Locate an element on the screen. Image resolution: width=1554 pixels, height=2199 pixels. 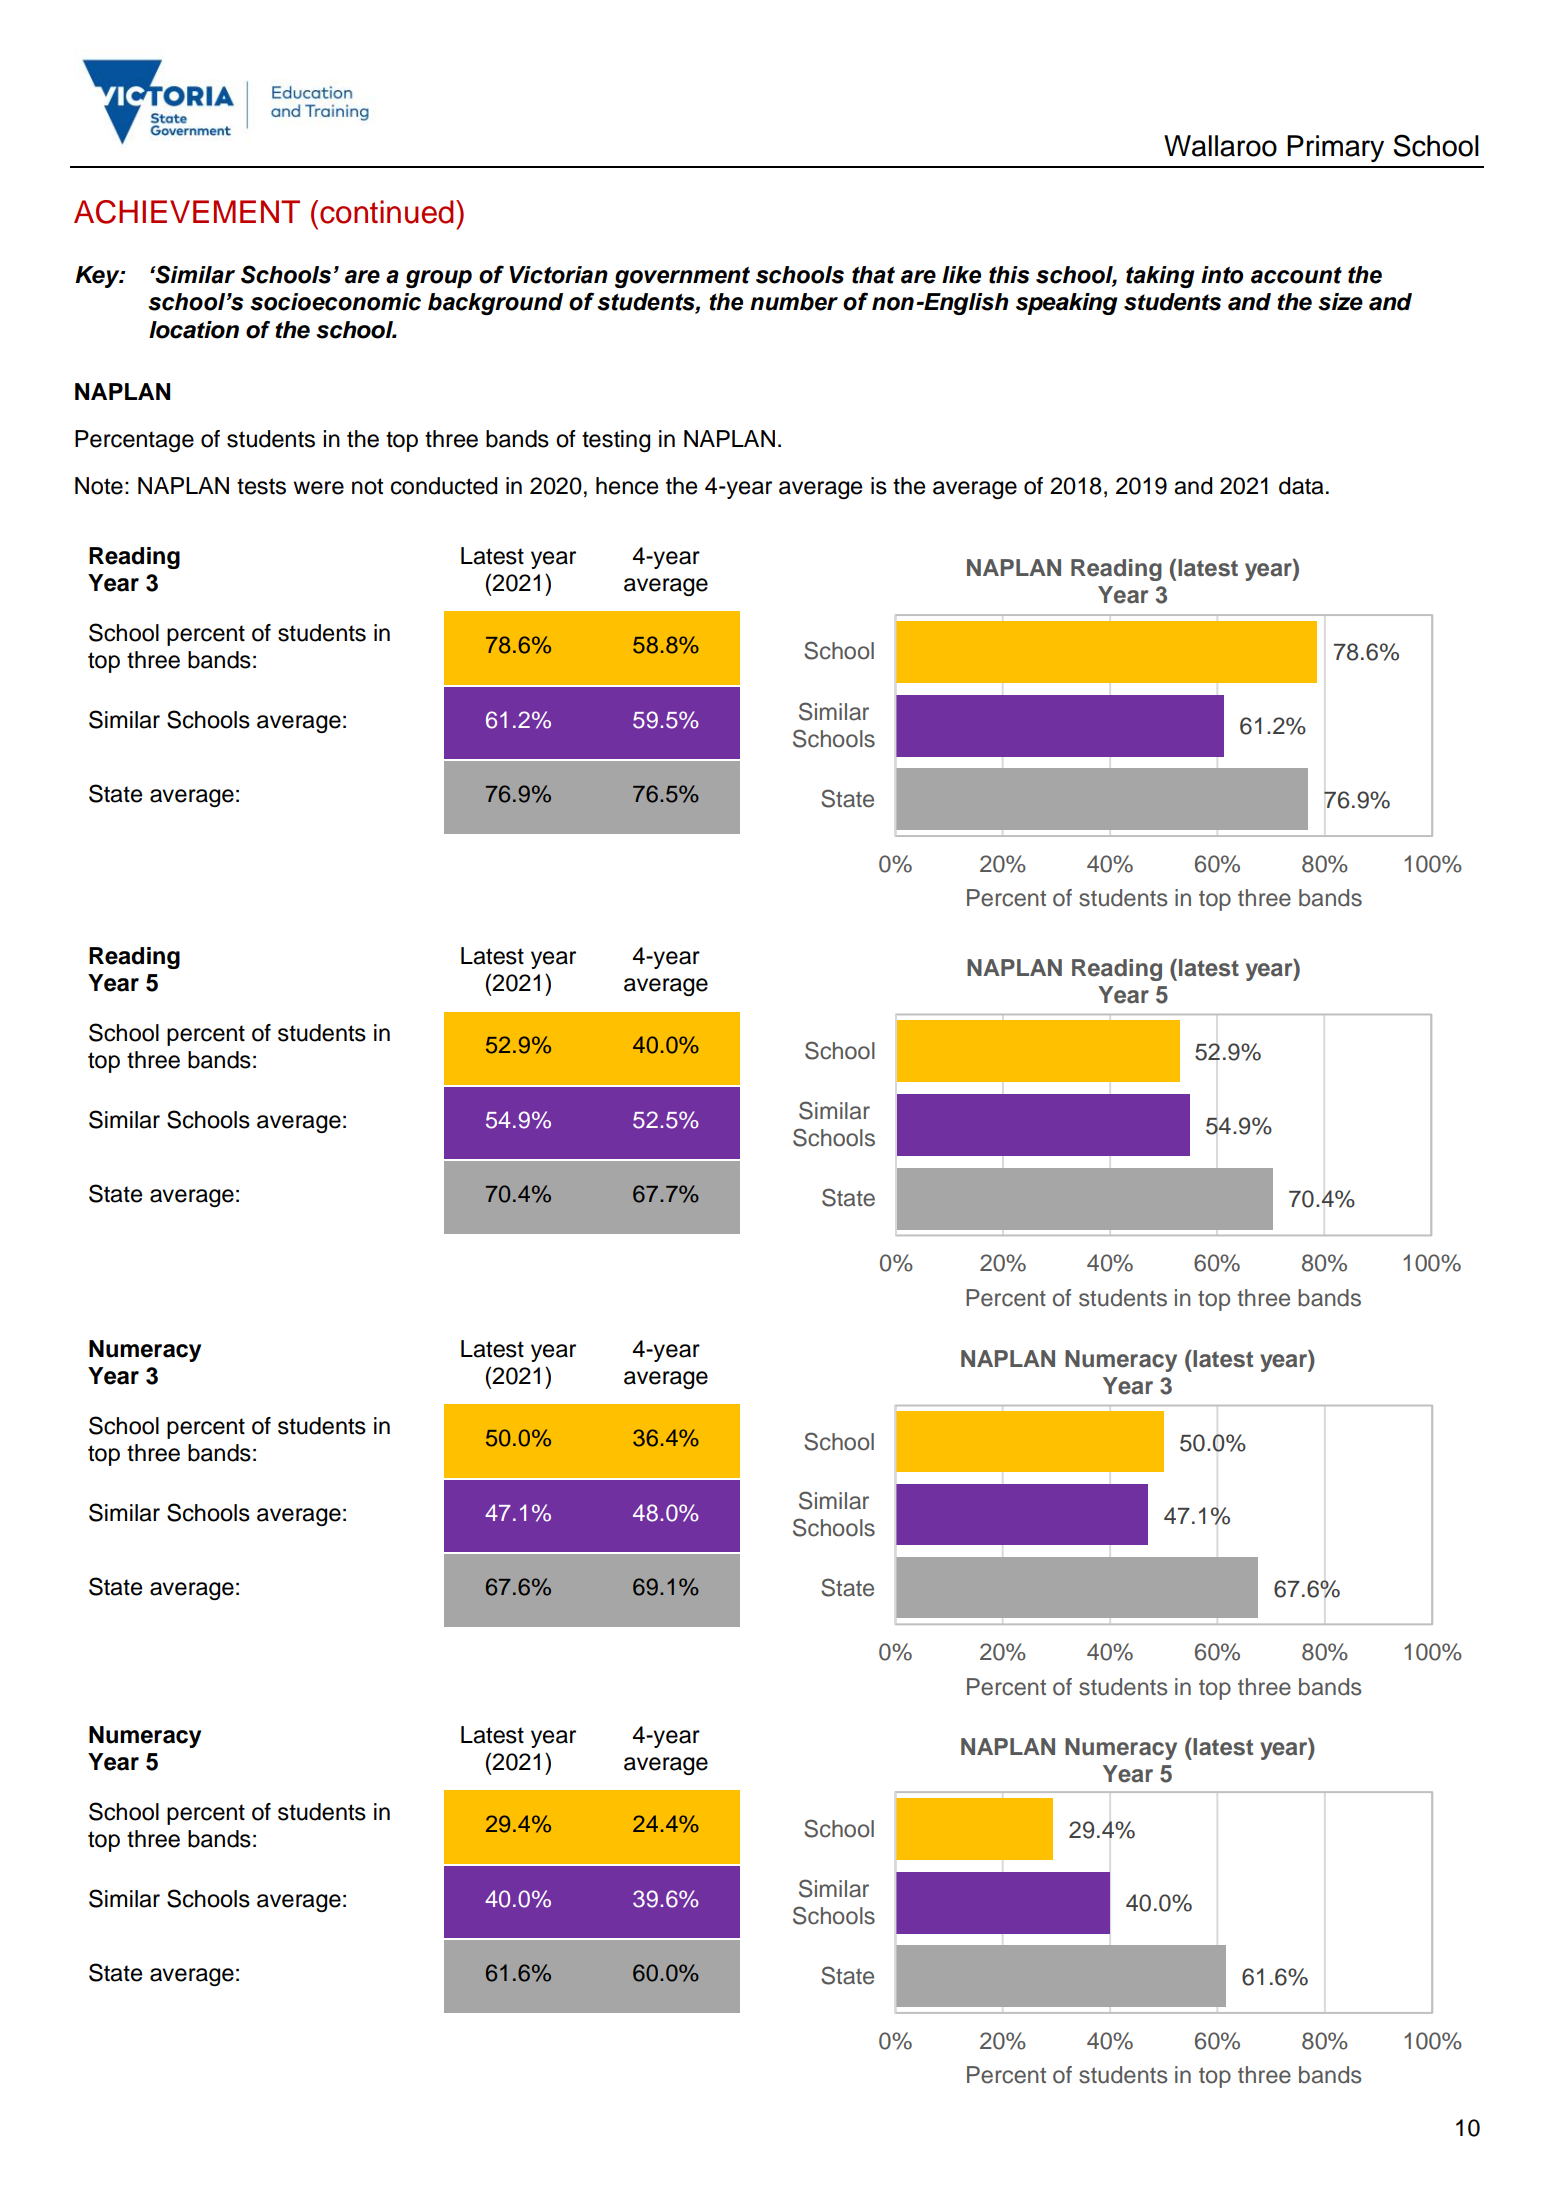
speaking is located at coordinates (1067, 304).
